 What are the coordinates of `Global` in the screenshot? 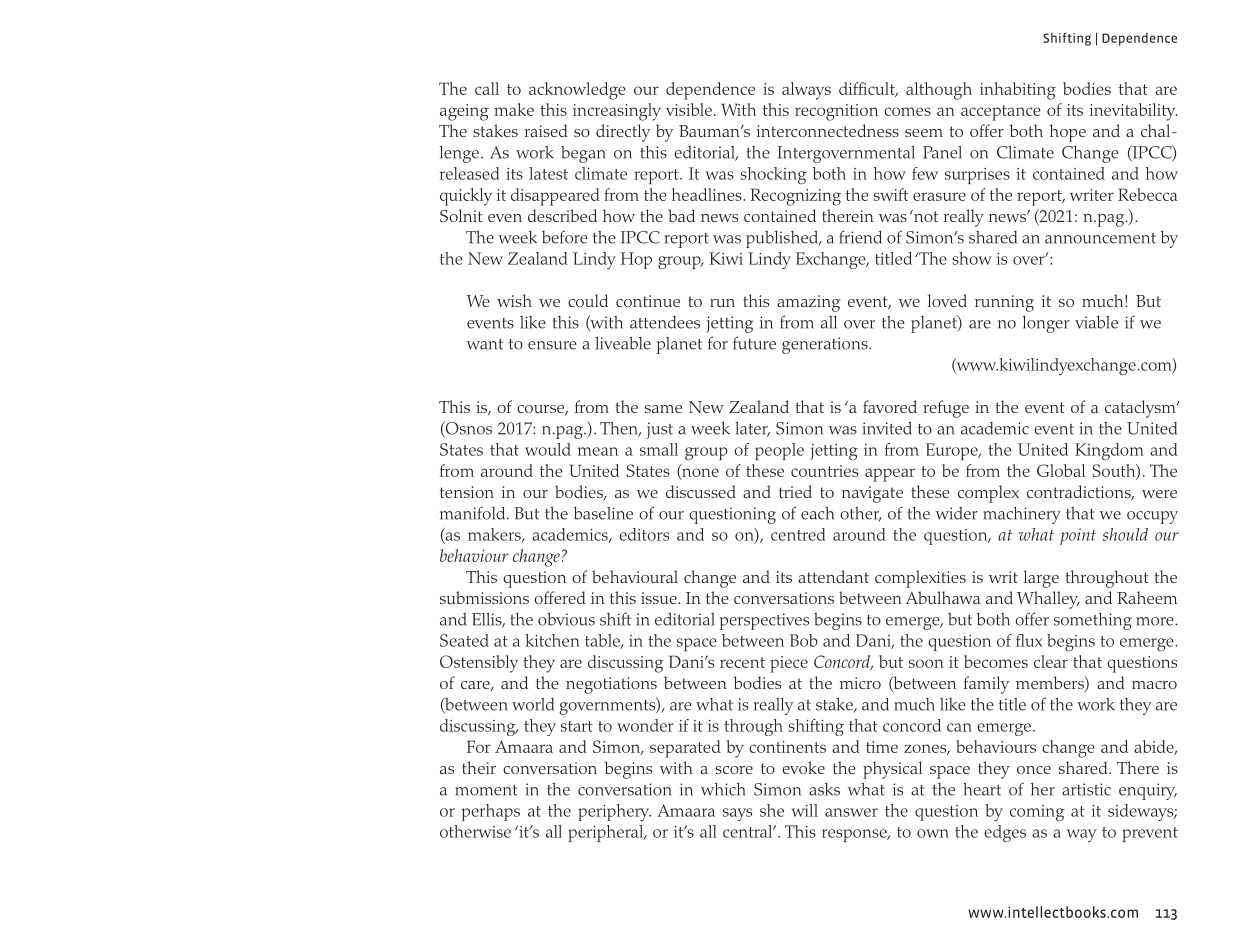 It's located at (1061, 470).
